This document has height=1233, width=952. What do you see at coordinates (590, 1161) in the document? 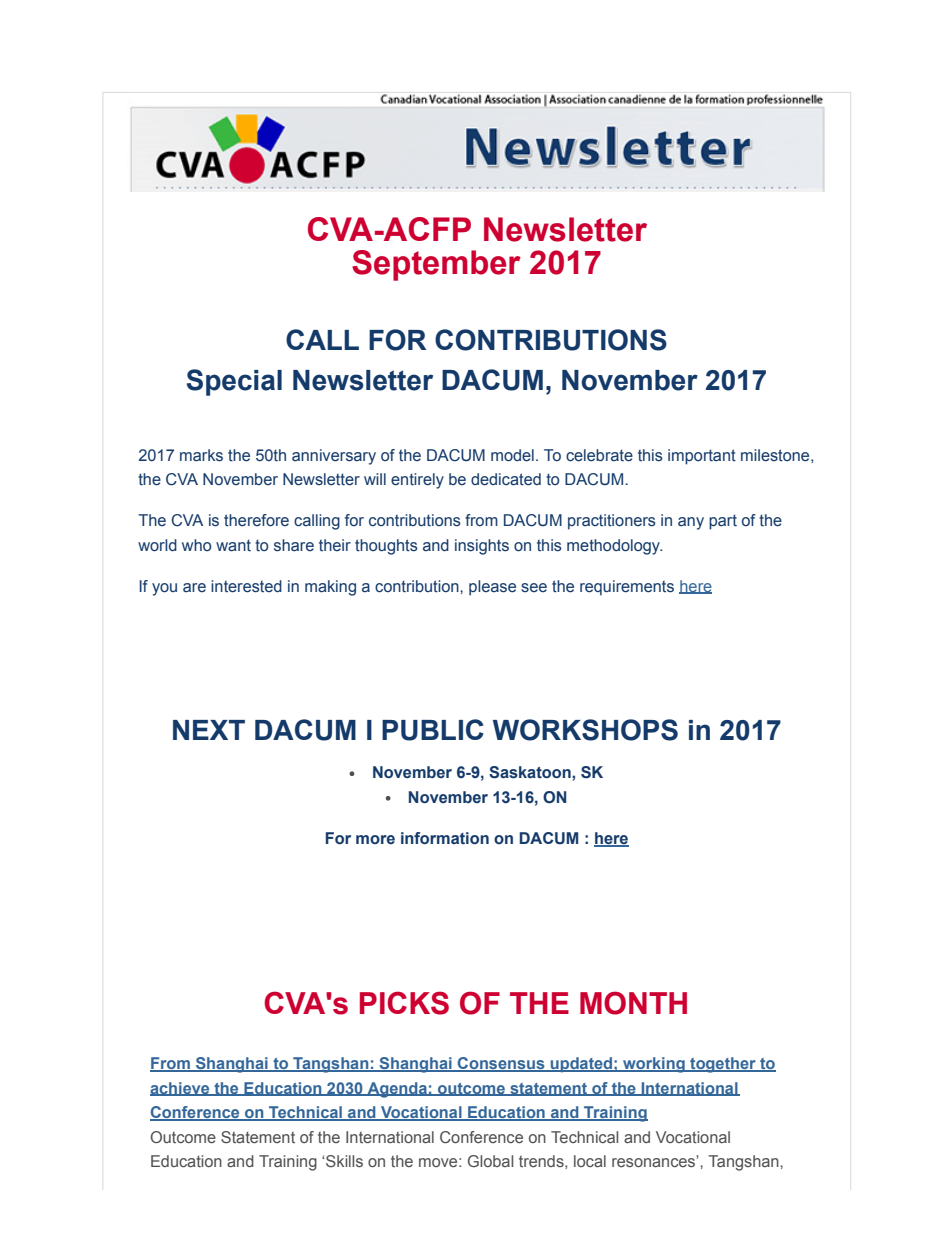
I see `local` at bounding box center [590, 1161].
